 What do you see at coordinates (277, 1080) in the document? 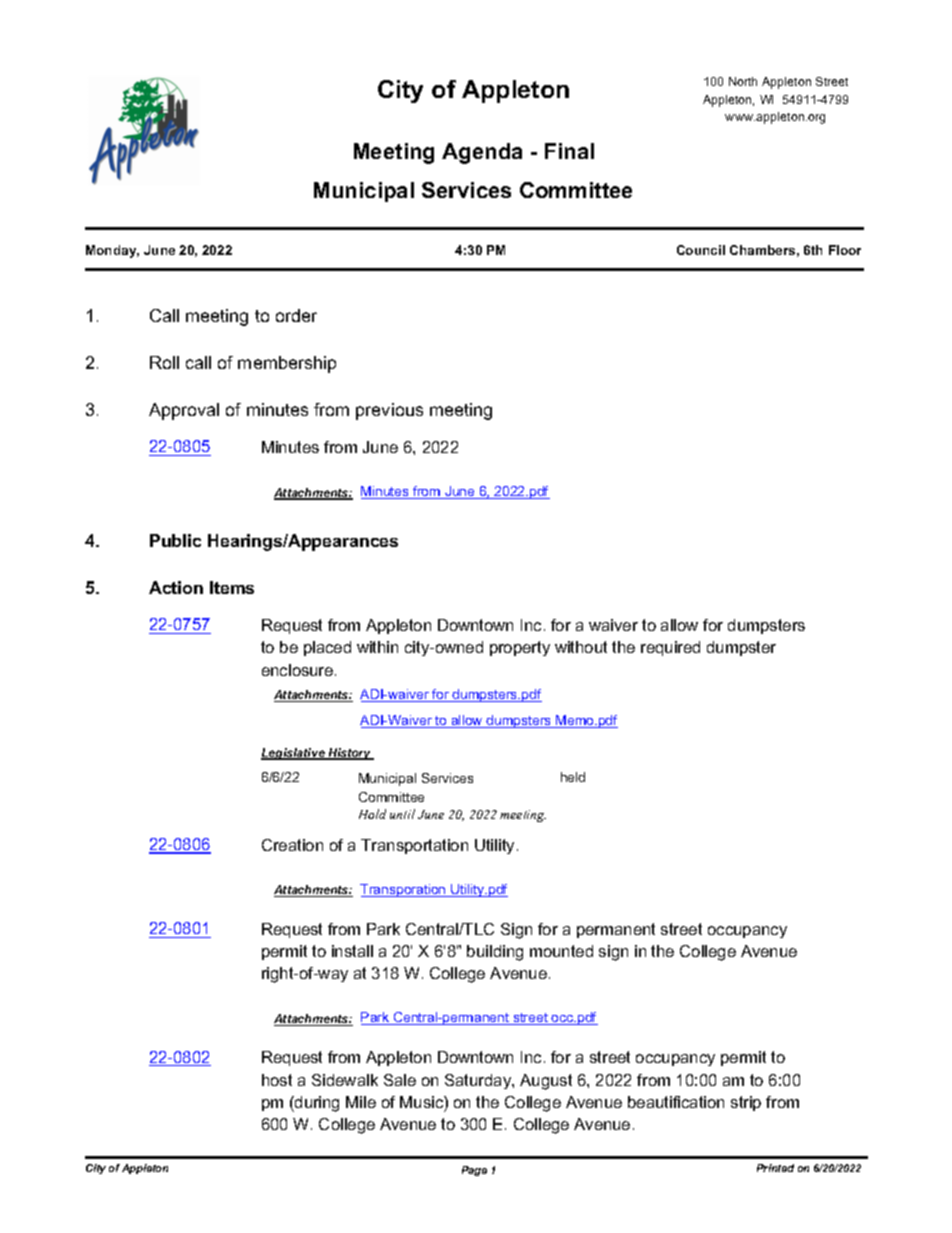
I see `host` at bounding box center [277, 1080].
